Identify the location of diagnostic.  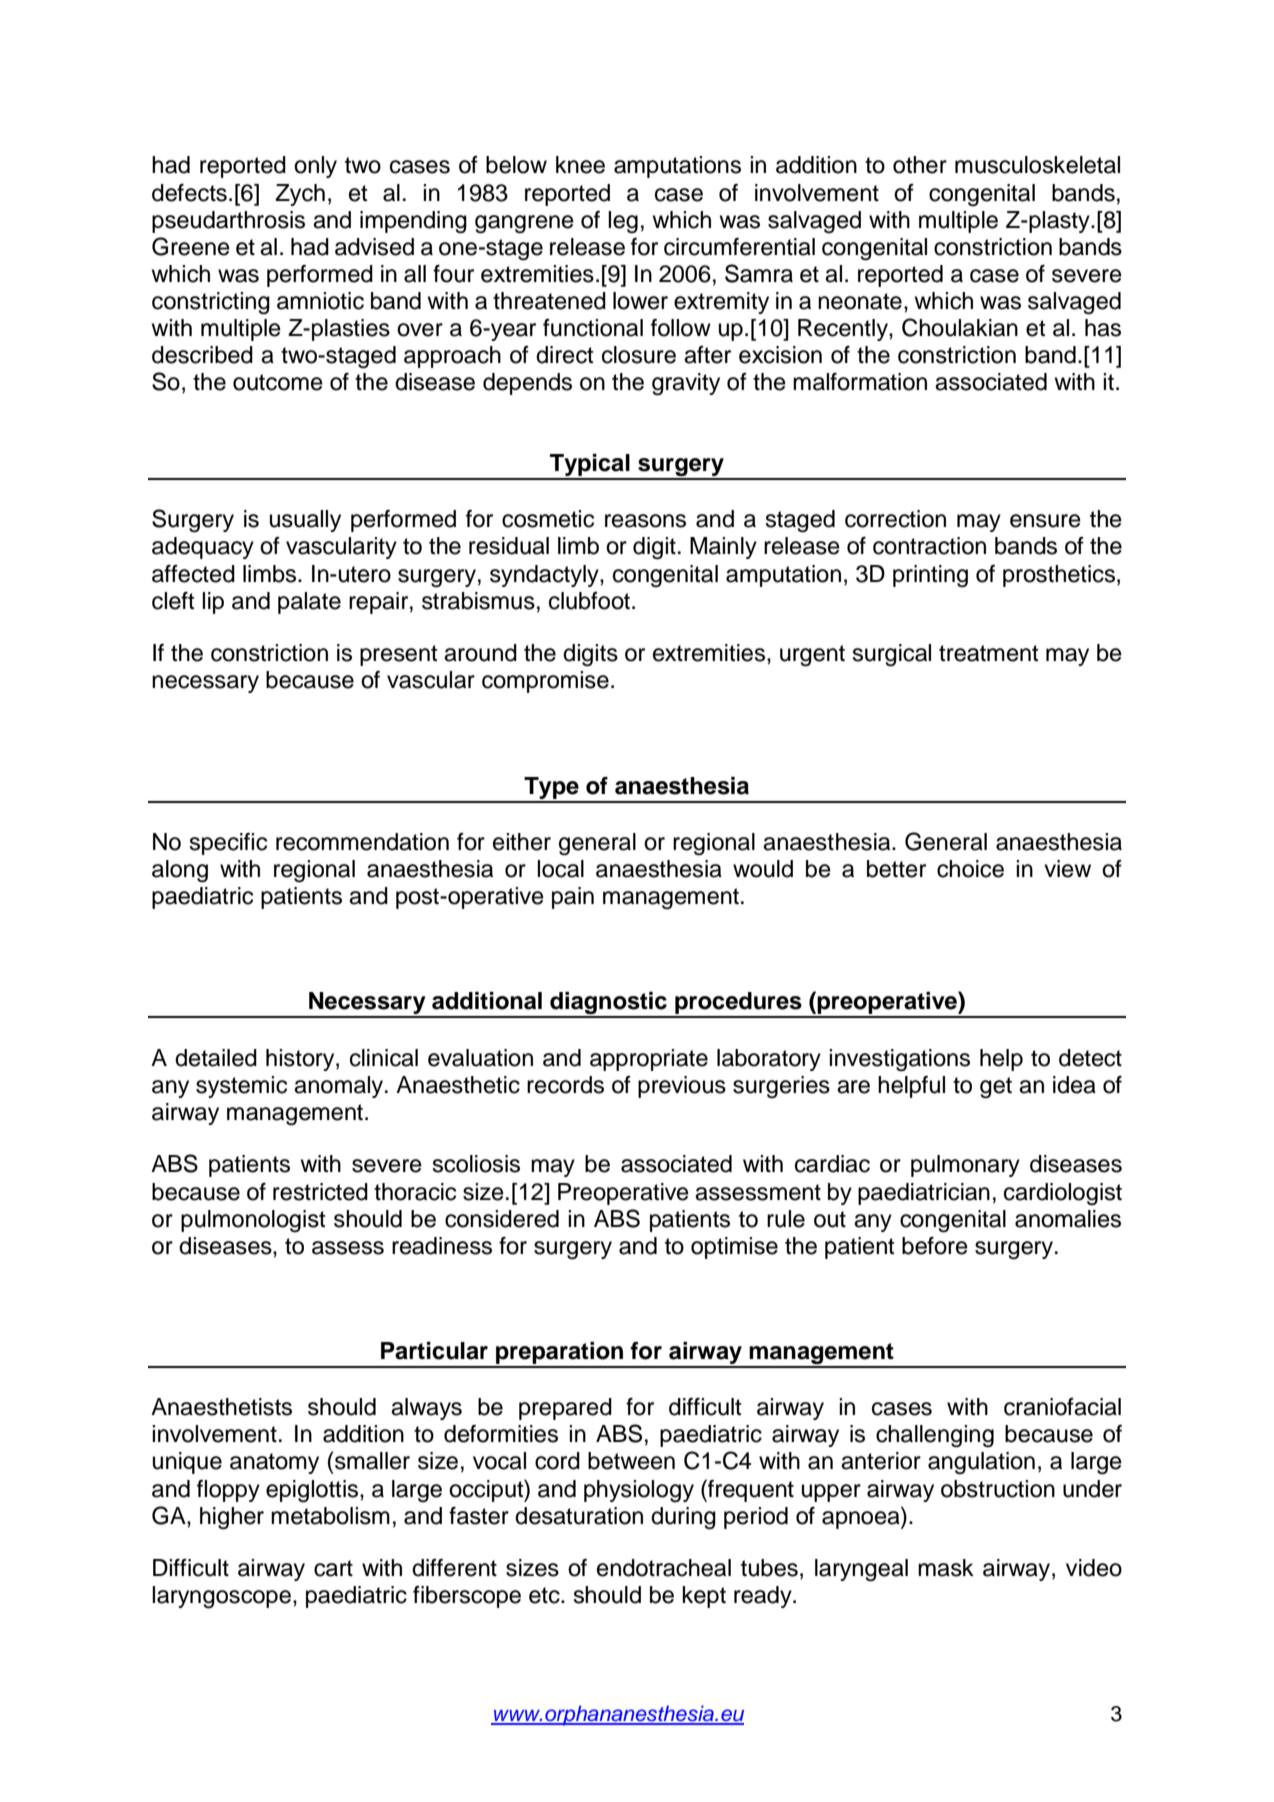
(608, 1004).
